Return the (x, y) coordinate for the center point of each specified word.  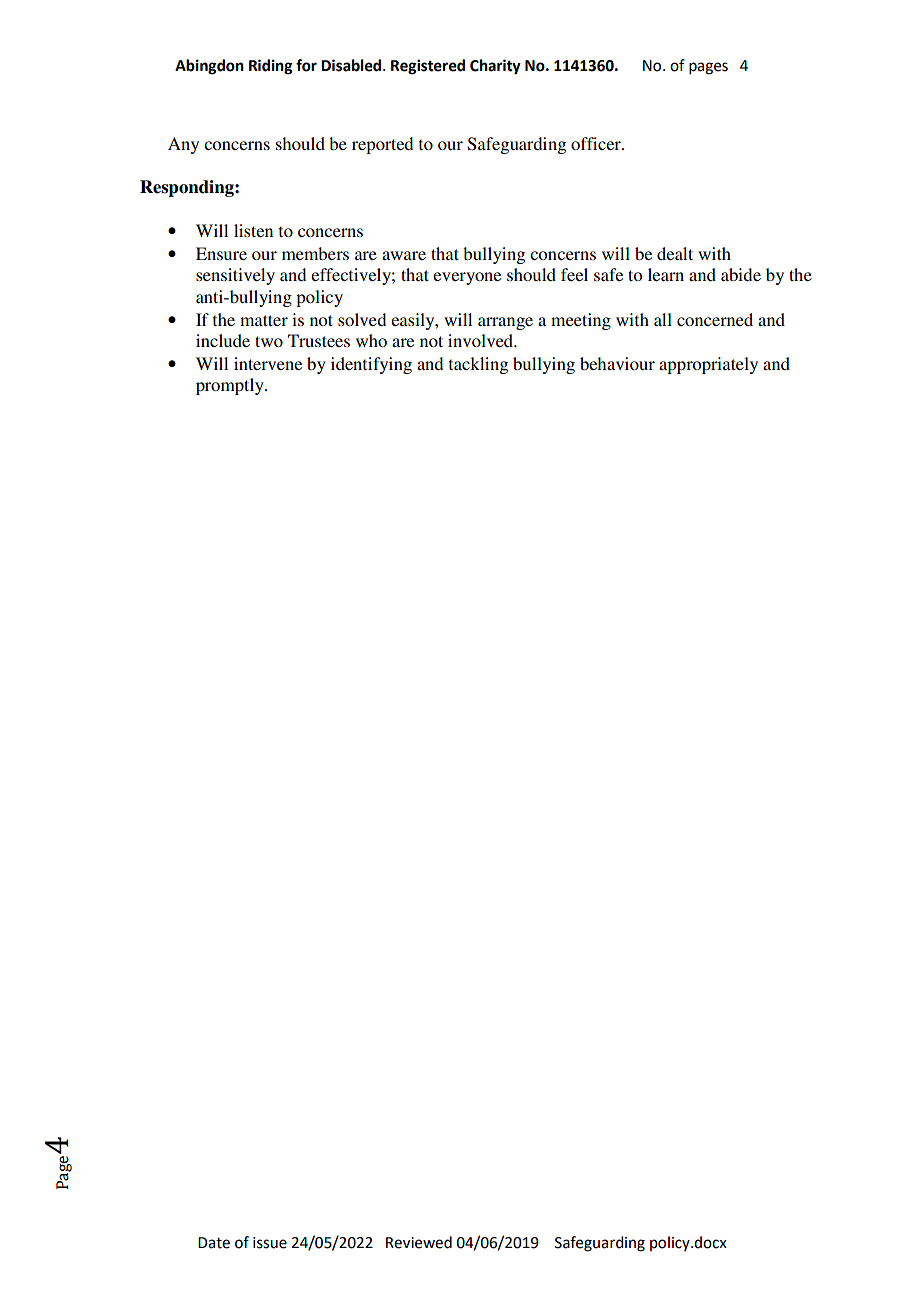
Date (214, 1243)
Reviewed (419, 1242)
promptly (231, 386)
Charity (495, 67)
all (663, 319)
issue (270, 1243)
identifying (371, 365)
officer (597, 143)
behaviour (617, 363)
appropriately (708, 365)
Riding (270, 67)
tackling (478, 365)
